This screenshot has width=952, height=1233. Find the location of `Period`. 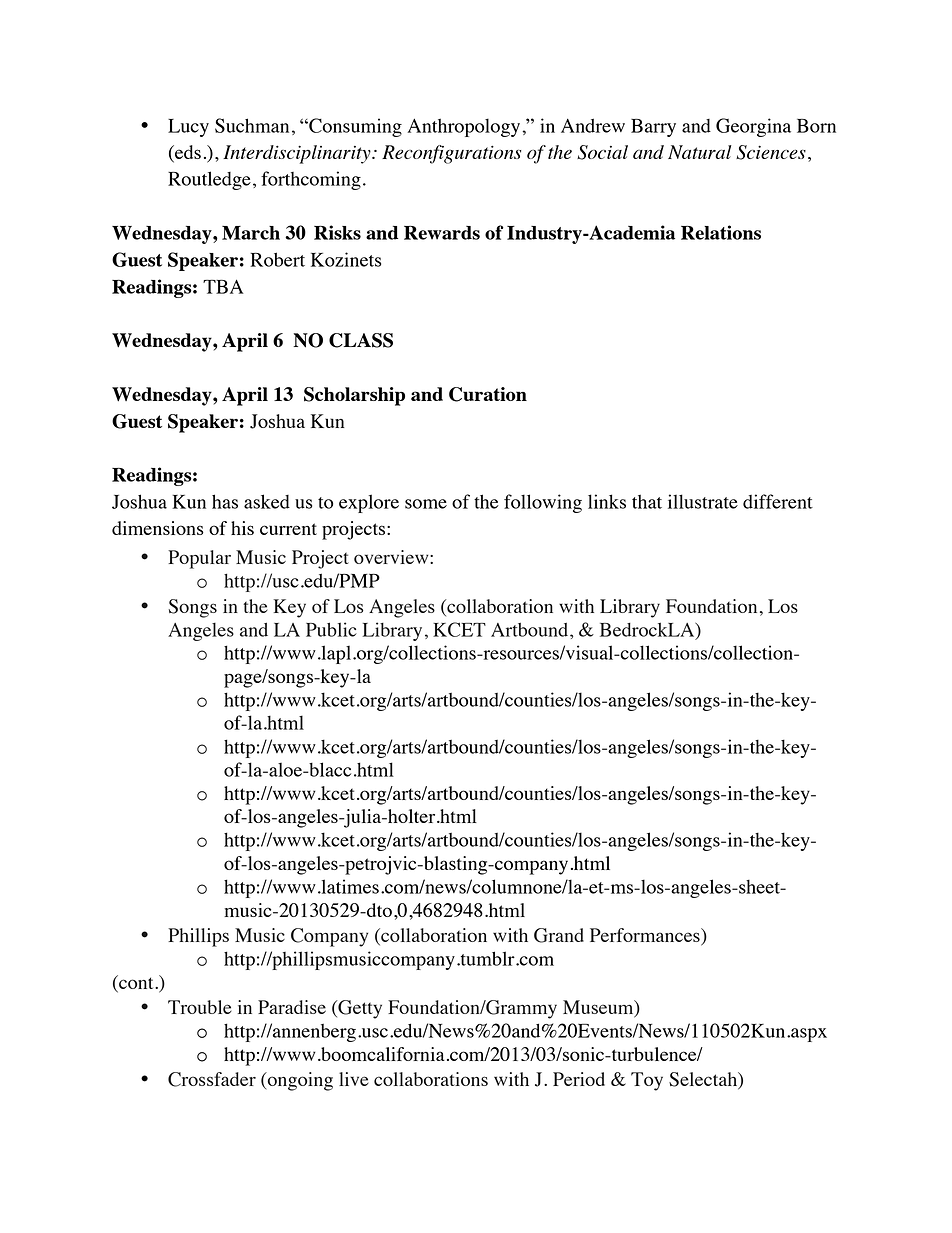

Period is located at coordinates (579, 1079).
